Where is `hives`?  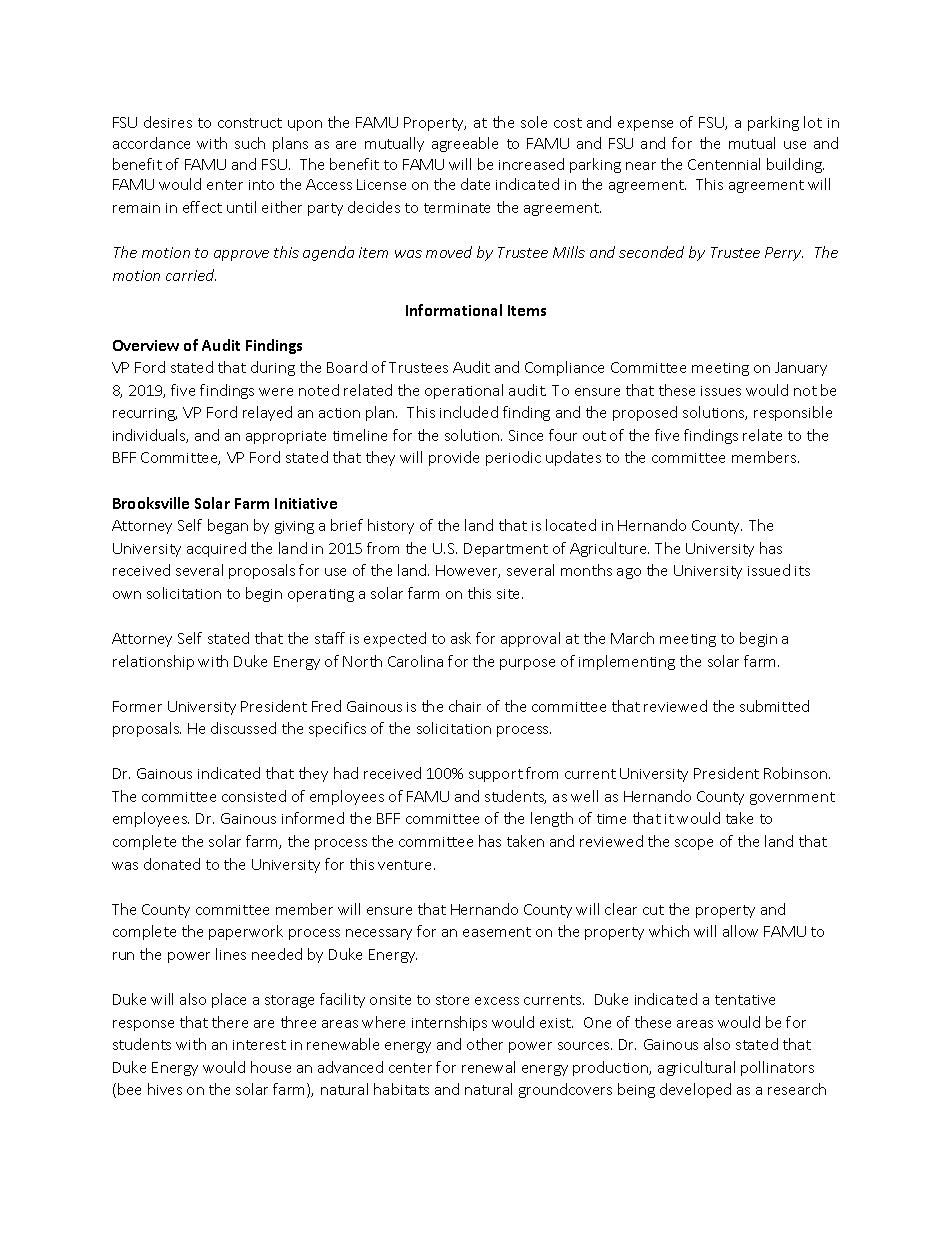
hives is located at coordinates (165, 1089).
